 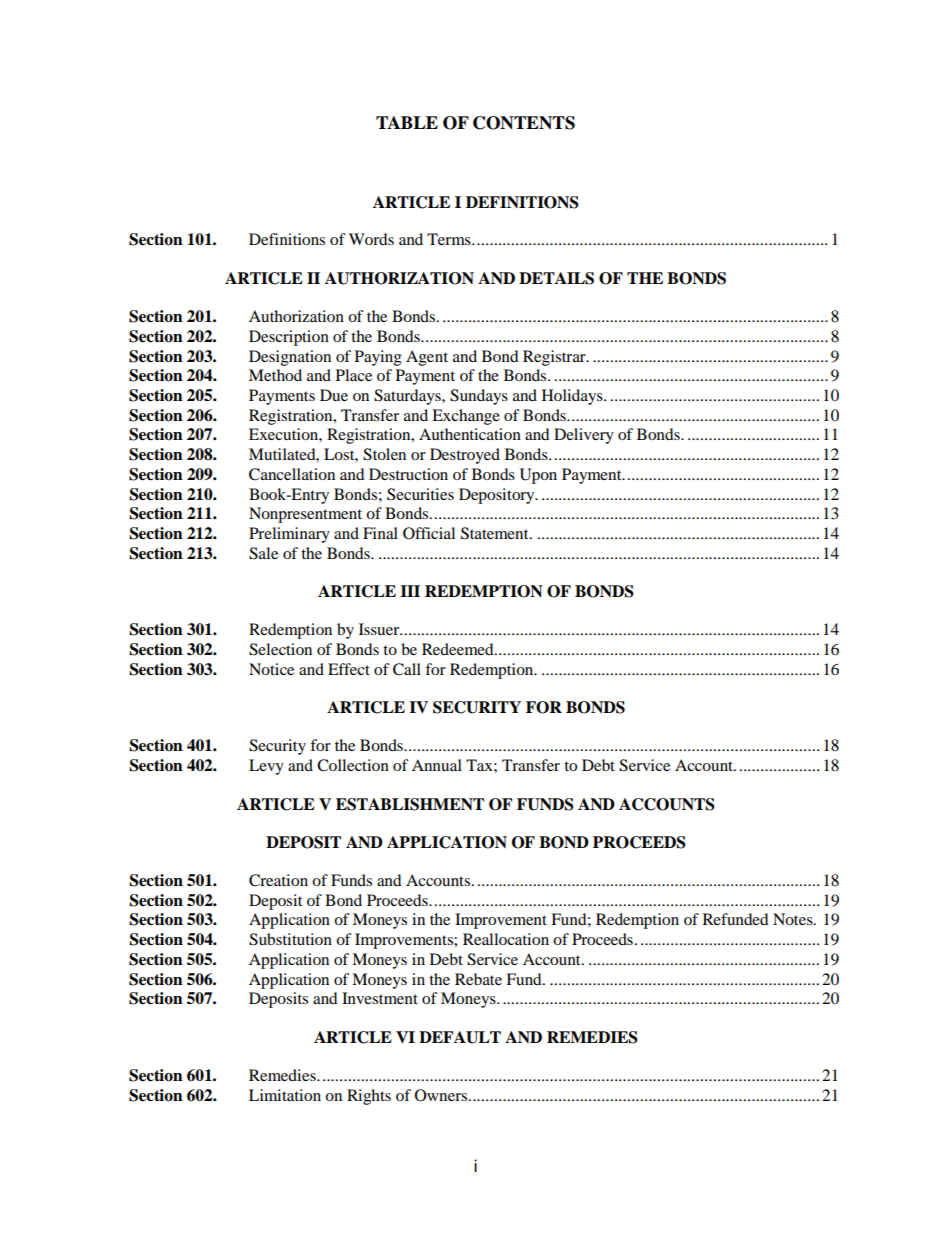 I want to click on Delivery, so click(x=584, y=436).
